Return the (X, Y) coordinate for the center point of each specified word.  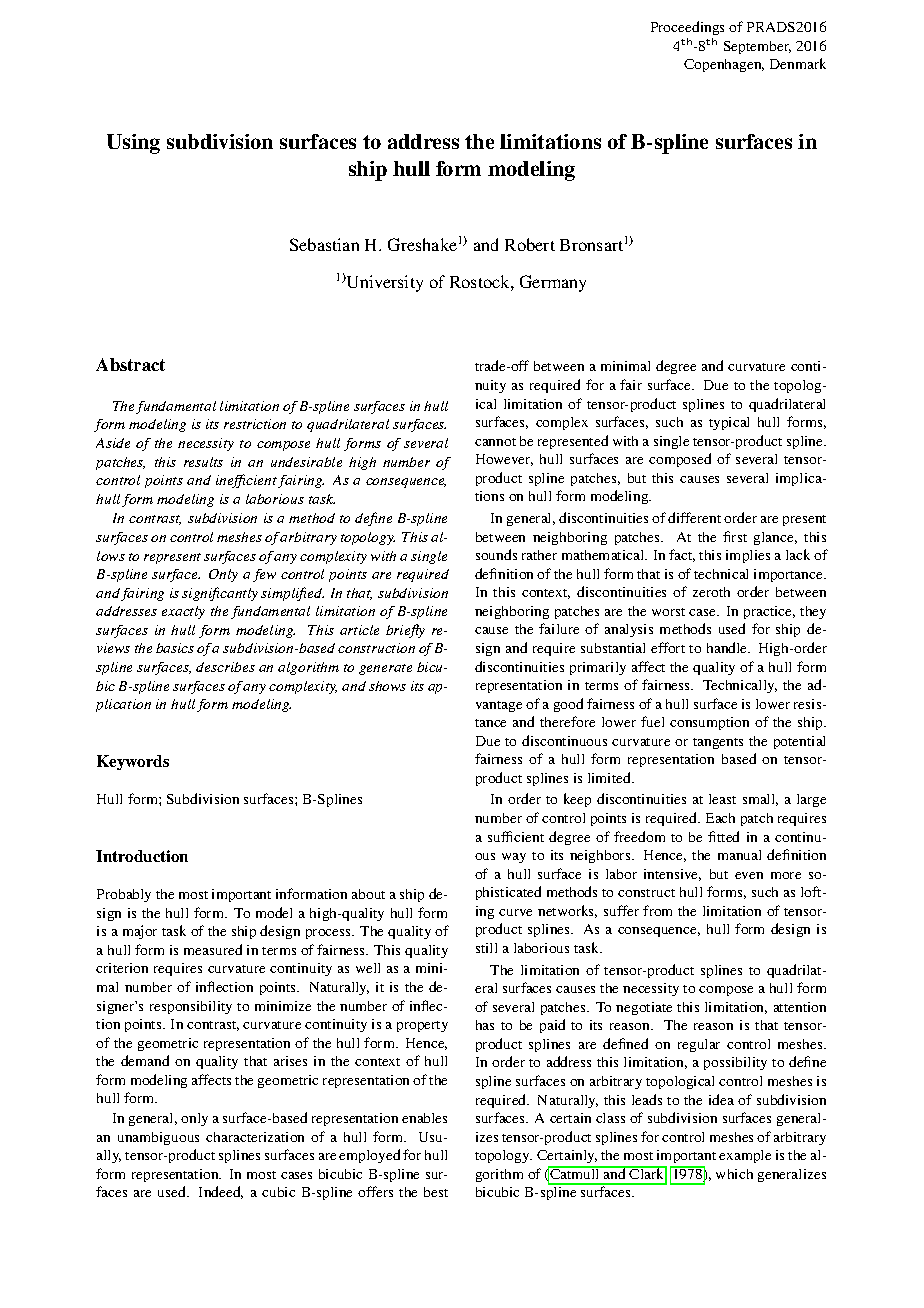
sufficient (516, 836)
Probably (124, 895)
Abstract (130, 364)
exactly (183, 612)
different (694, 517)
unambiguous (158, 1138)
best (436, 1192)
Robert (530, 244)
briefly (405, 631)
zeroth (711, 592)
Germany (553, 283)
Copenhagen (724, 65)
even (749, 875)
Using (133, 144)
